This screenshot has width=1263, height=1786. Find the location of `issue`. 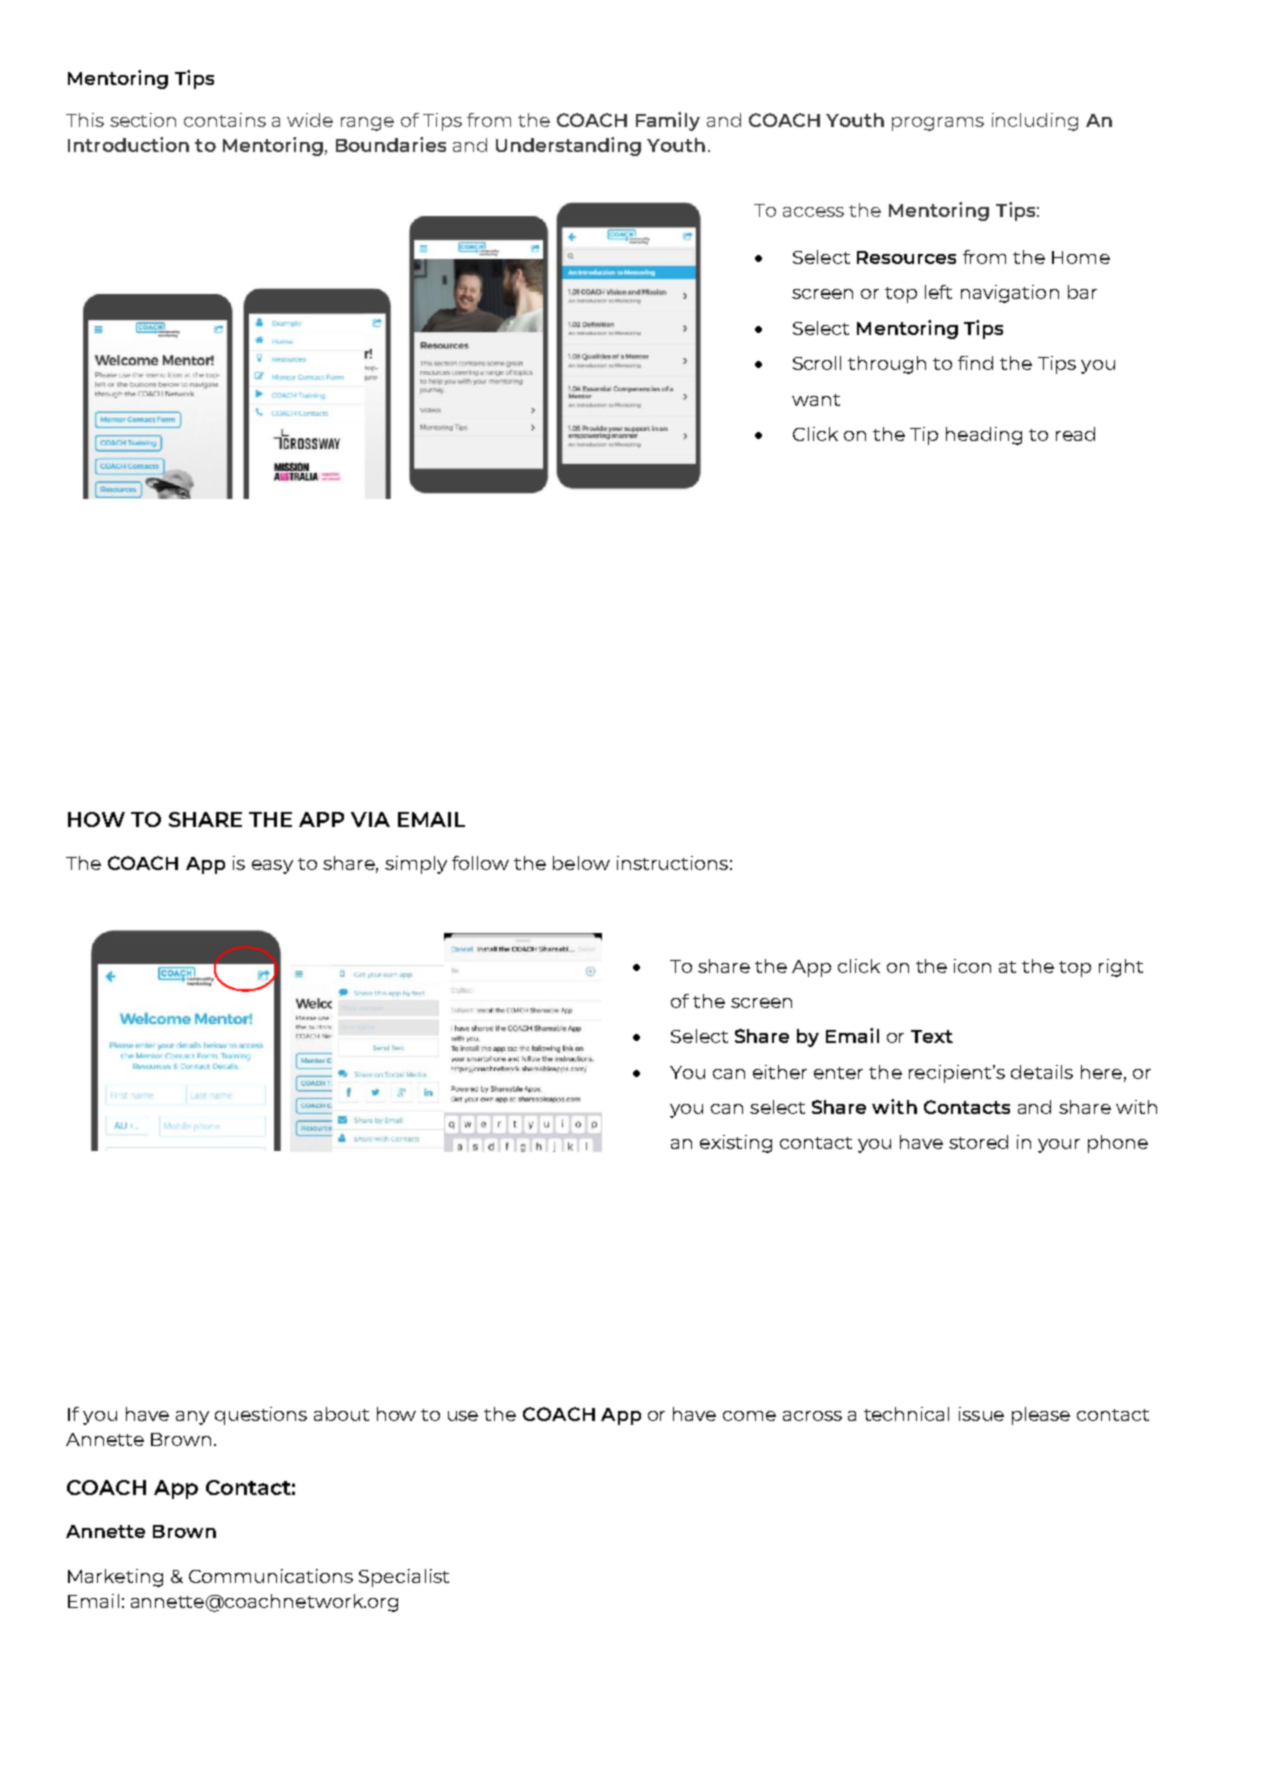

issue is located at coordinates (981, 1414).
